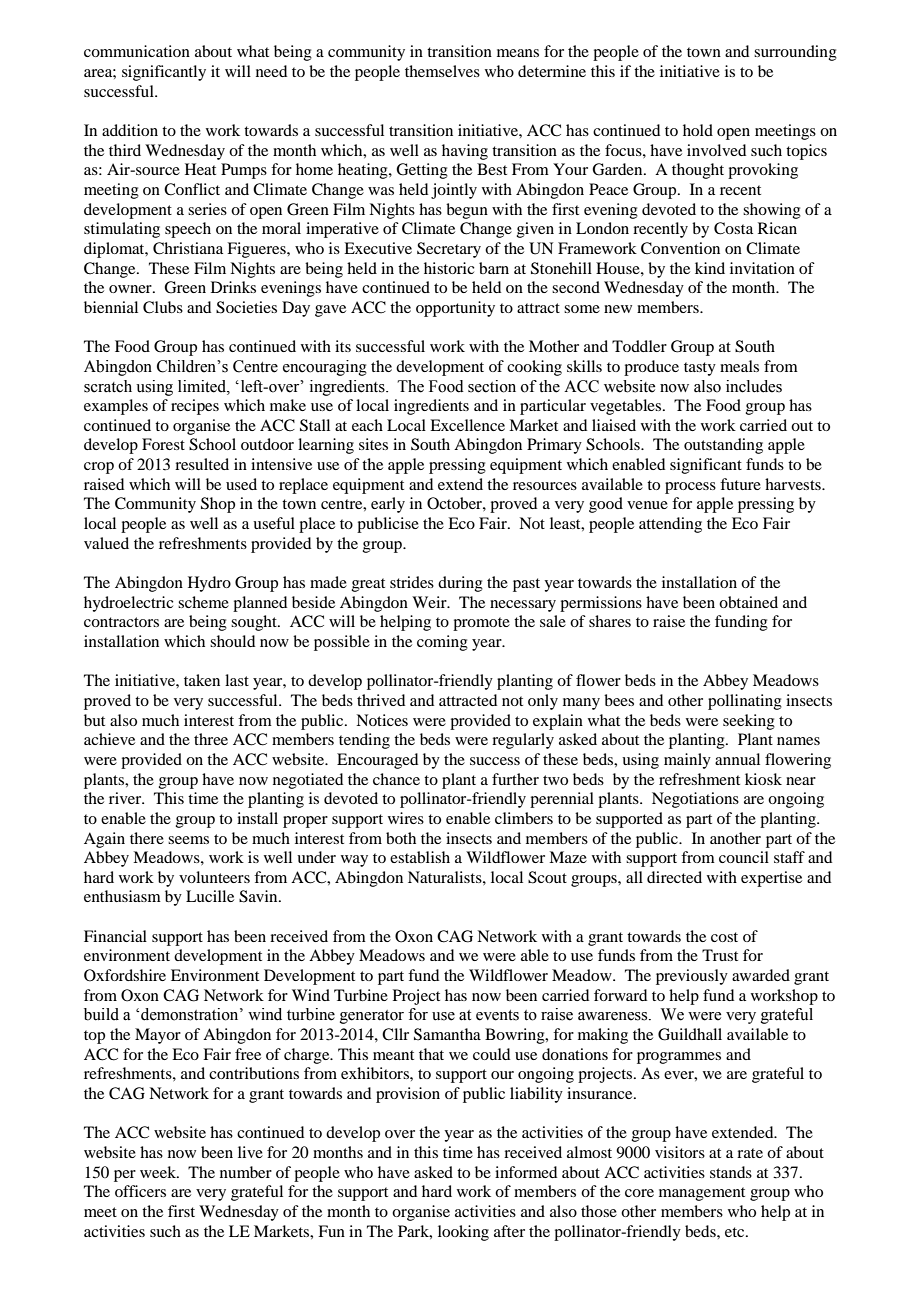 This screenshot has width=924, height=1308. What do you see at coordinates (698, 130) in the screenshot?
I see `hold` at bounding box center [698, 130].
